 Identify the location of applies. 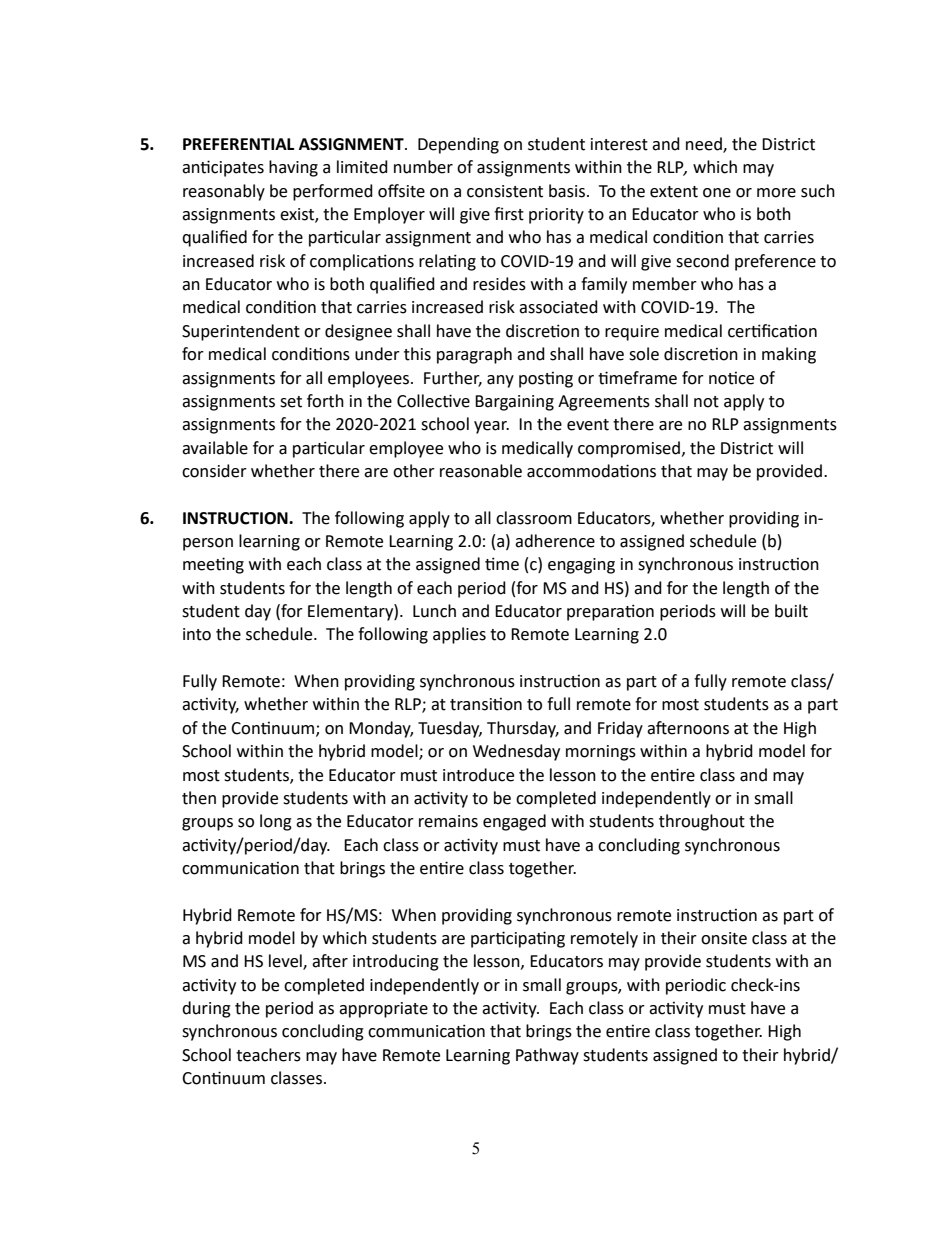
(459, 635).
